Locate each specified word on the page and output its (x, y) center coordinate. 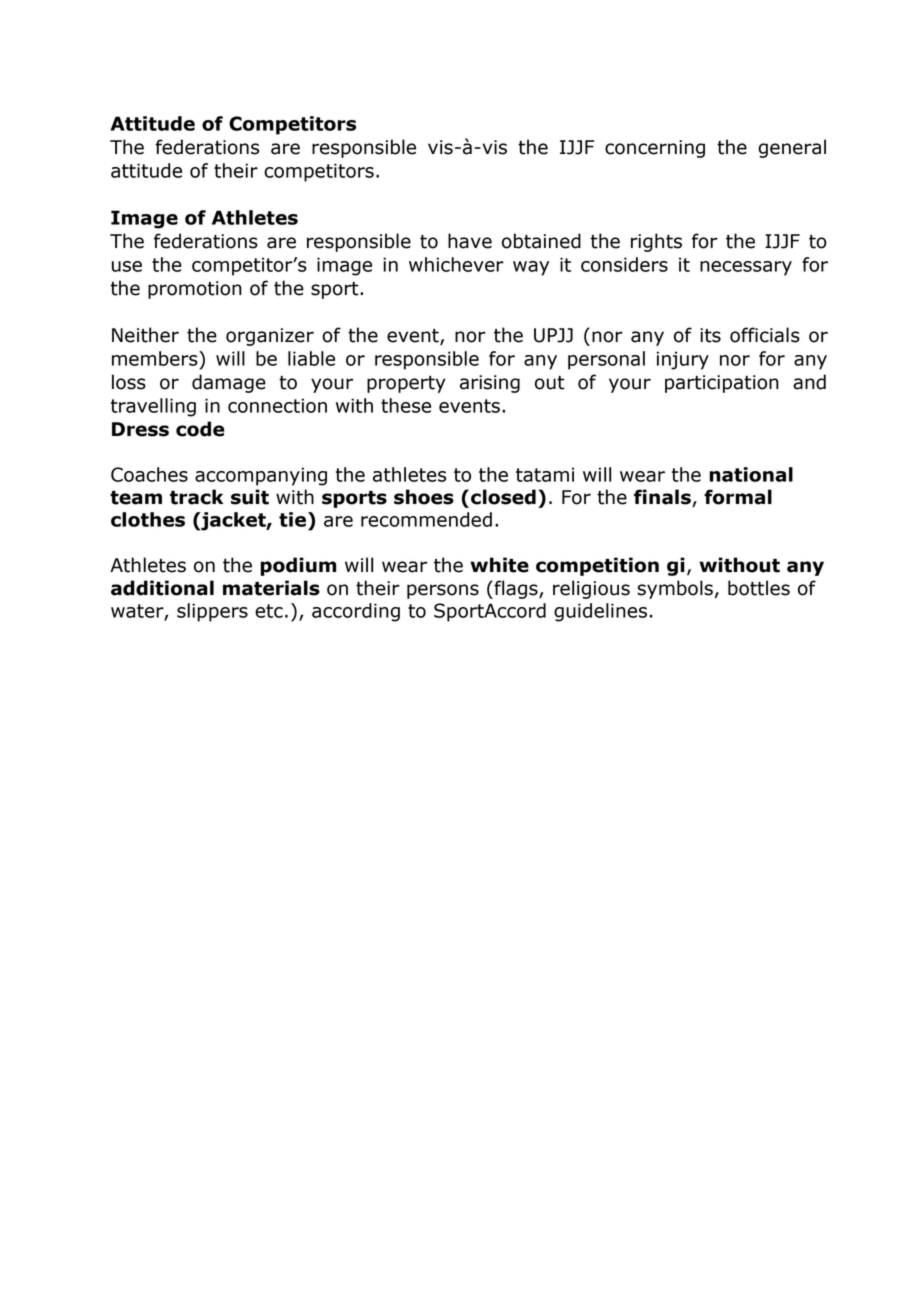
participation (722, 384)
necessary (746, 268)
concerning (655, 149)
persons (443, 591)
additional (162, 588)
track (196, 497)
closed (503, 497)
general (792, 148)
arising (490, 384)
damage (229, 383)
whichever (456, 264)
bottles (759, 588)
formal (738, 497)
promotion (195, 290)
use (127, 266)
